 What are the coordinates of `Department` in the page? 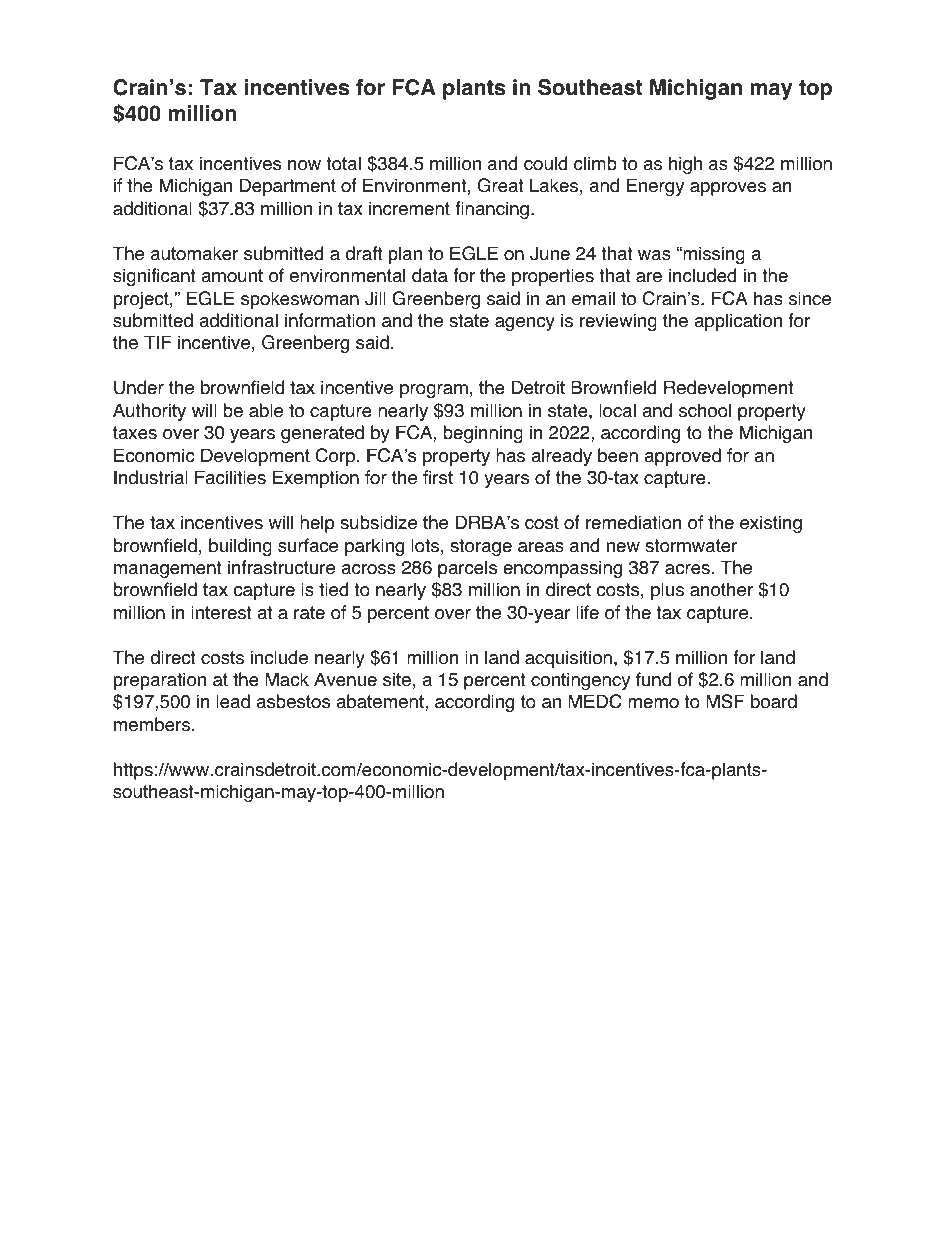 It's located at (287, 187).
